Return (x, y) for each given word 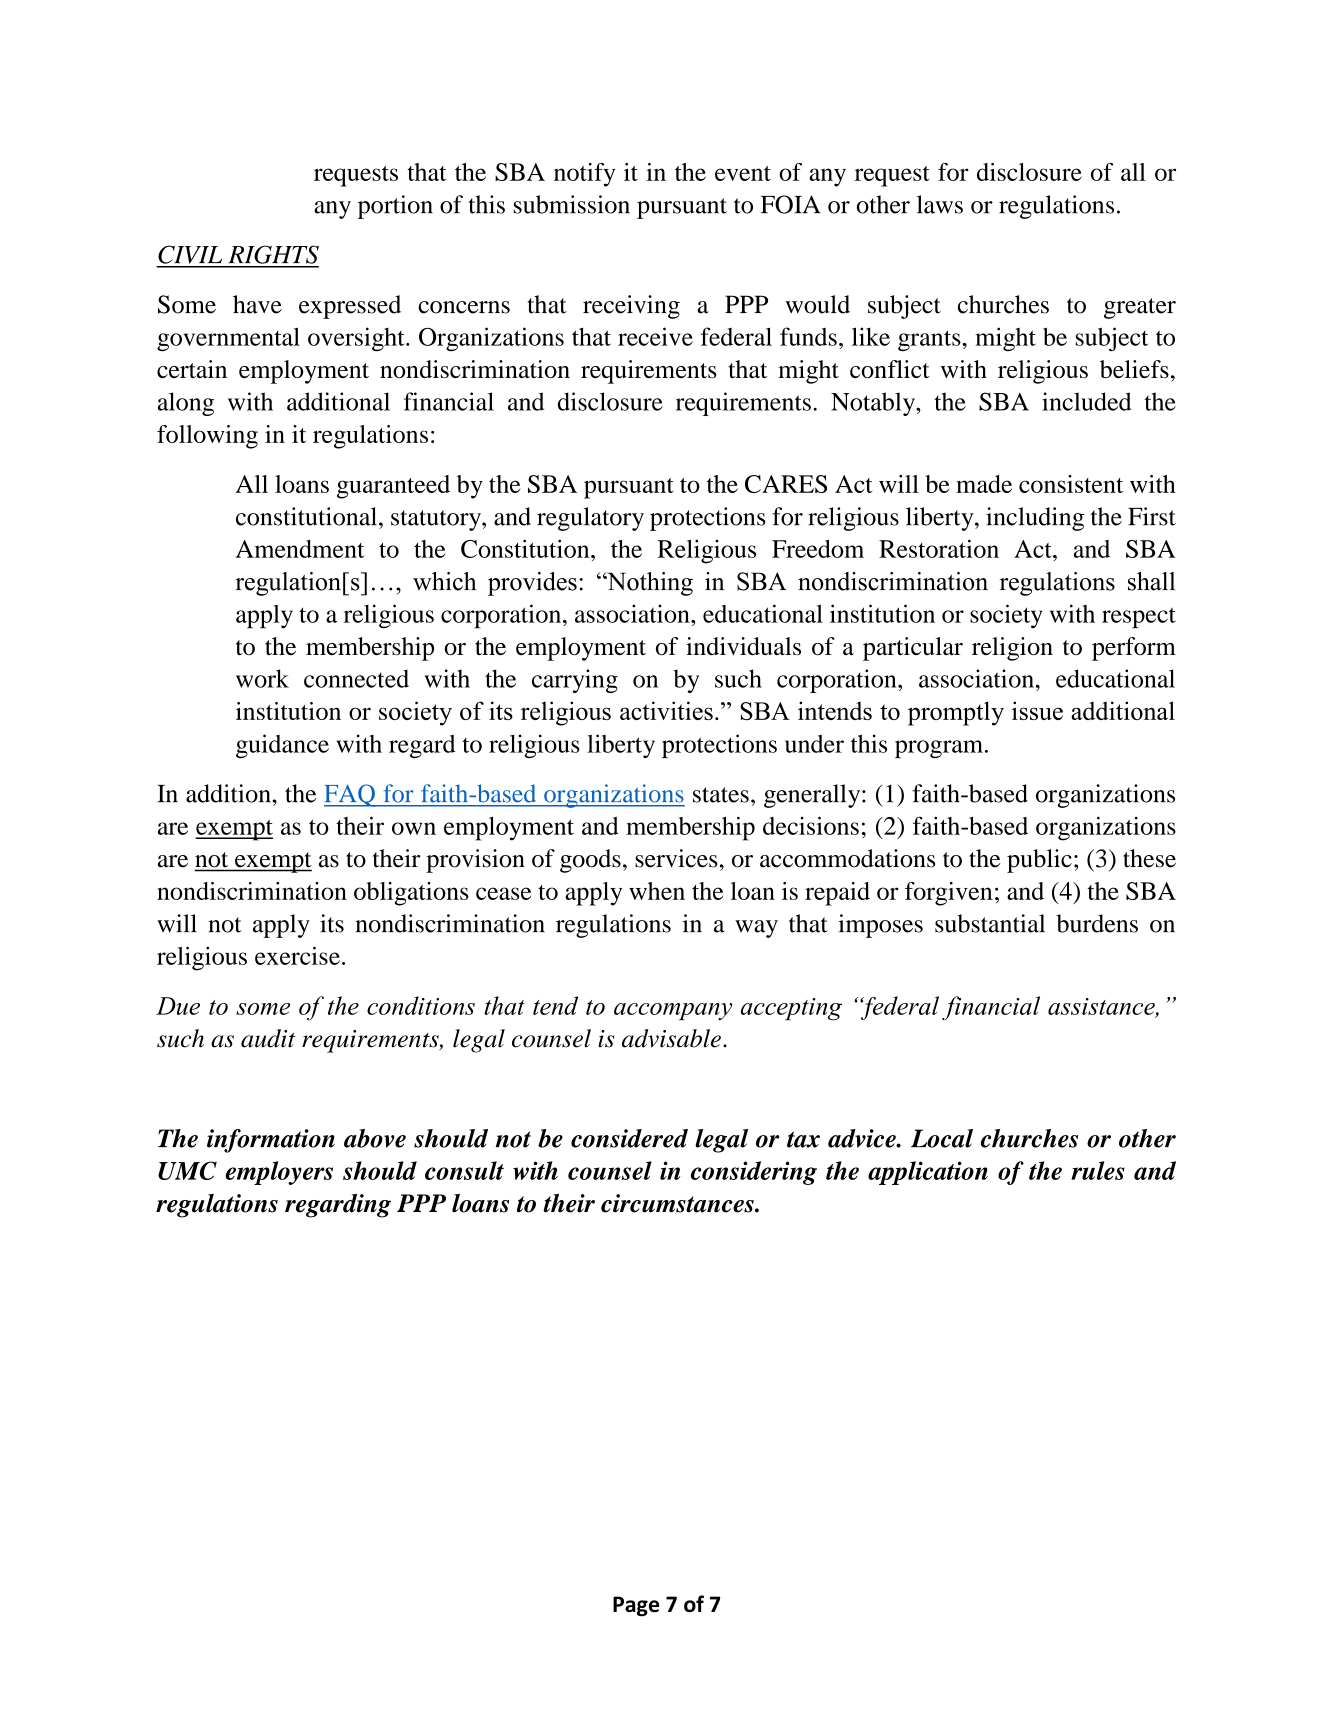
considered (629, 1138)
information (271, 1141)
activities (666, 710)
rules (1098, 1170)
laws (940, 204)
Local (942, 1138)
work (262, 678)
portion (395, 207)
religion (1012, 649)
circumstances (678, 1203)
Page (636, 1606)
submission (571, 204)
